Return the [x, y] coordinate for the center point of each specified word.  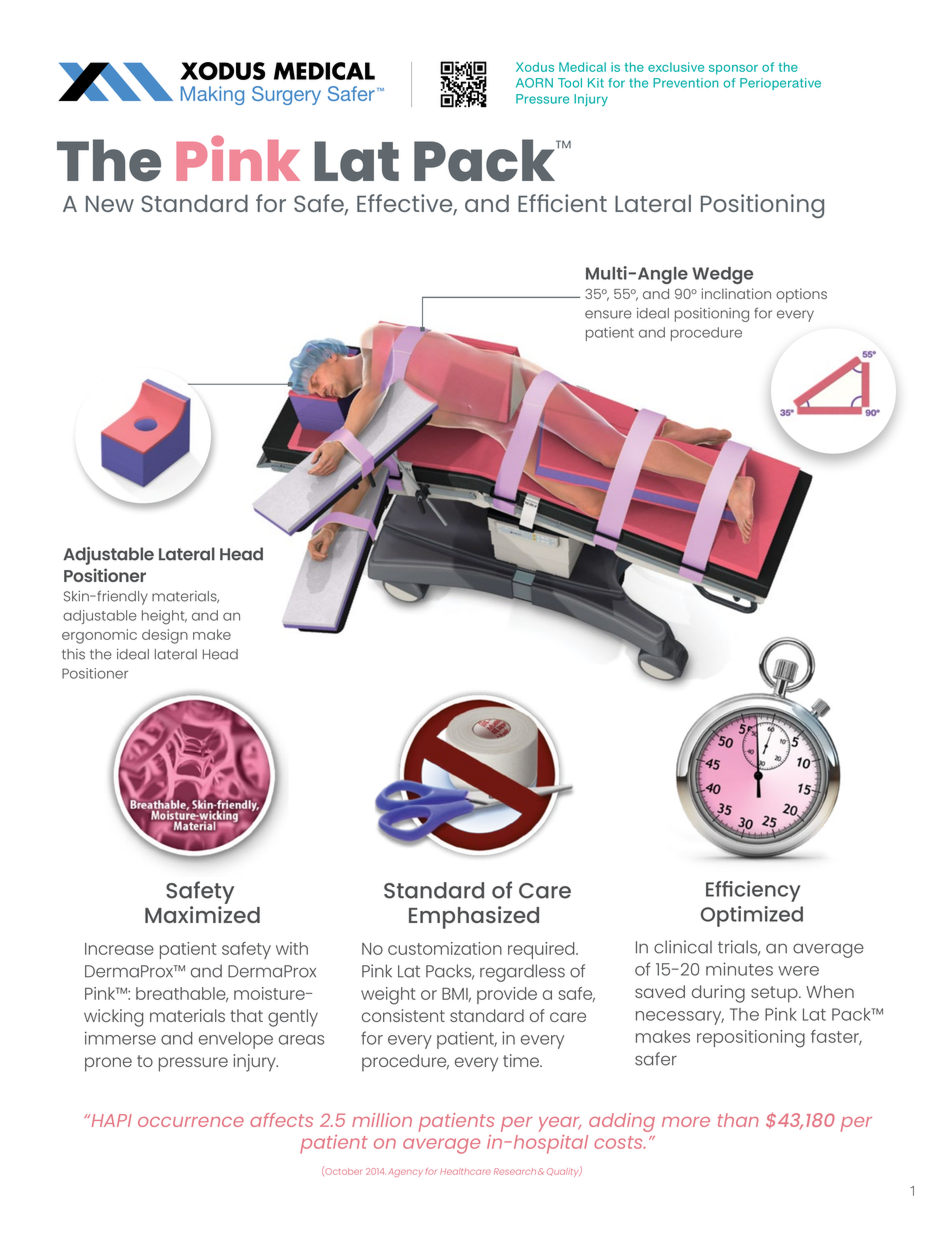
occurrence [191, 1122]
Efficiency [753, 891]
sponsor [733, 70]
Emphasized [474, 917]
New [110, 203]
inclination [736, 293]
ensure [608, 314]
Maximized [202, 914]
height [164, 617]
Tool [570, 83]
